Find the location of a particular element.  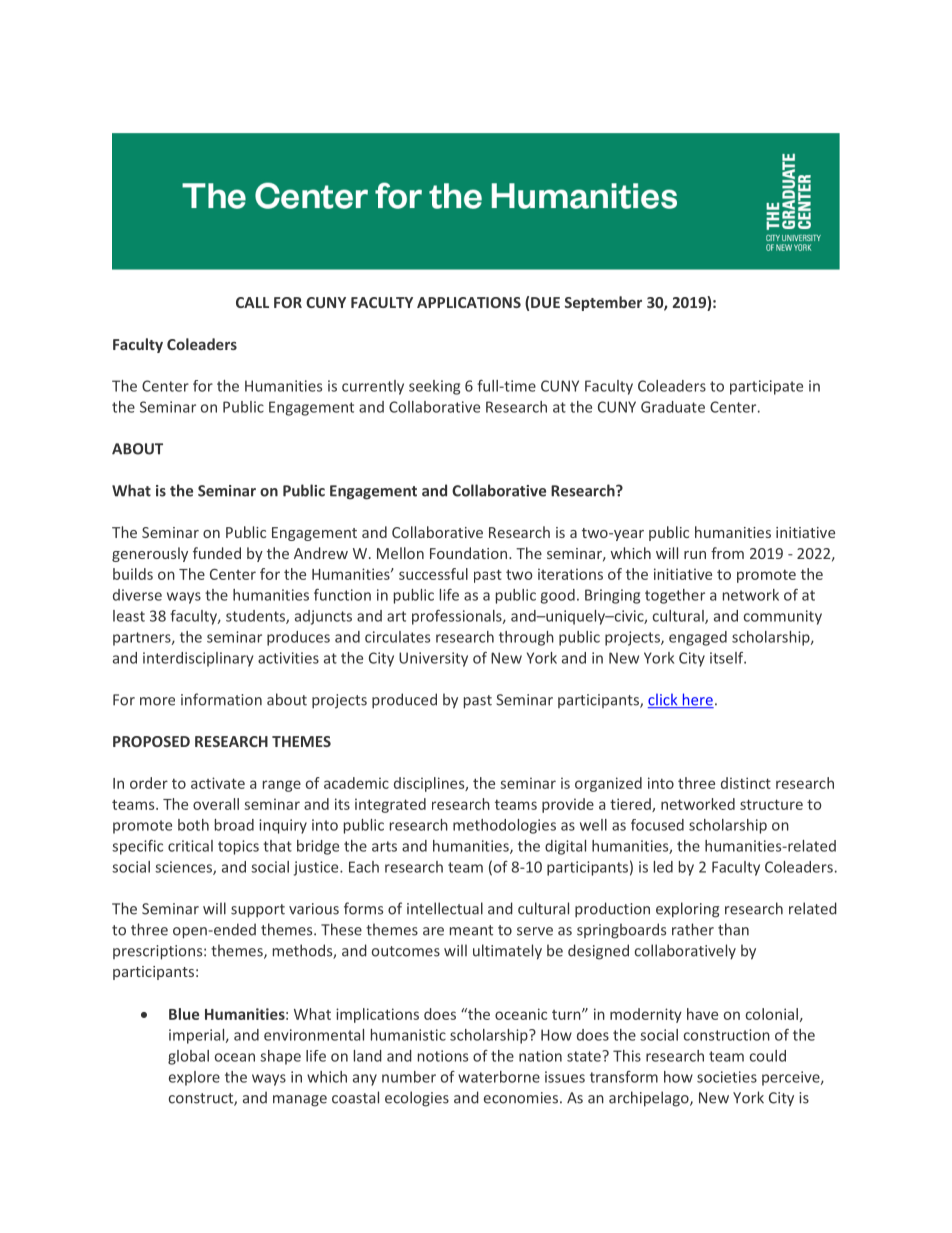

notions is located at coordinates (443, 1056).
